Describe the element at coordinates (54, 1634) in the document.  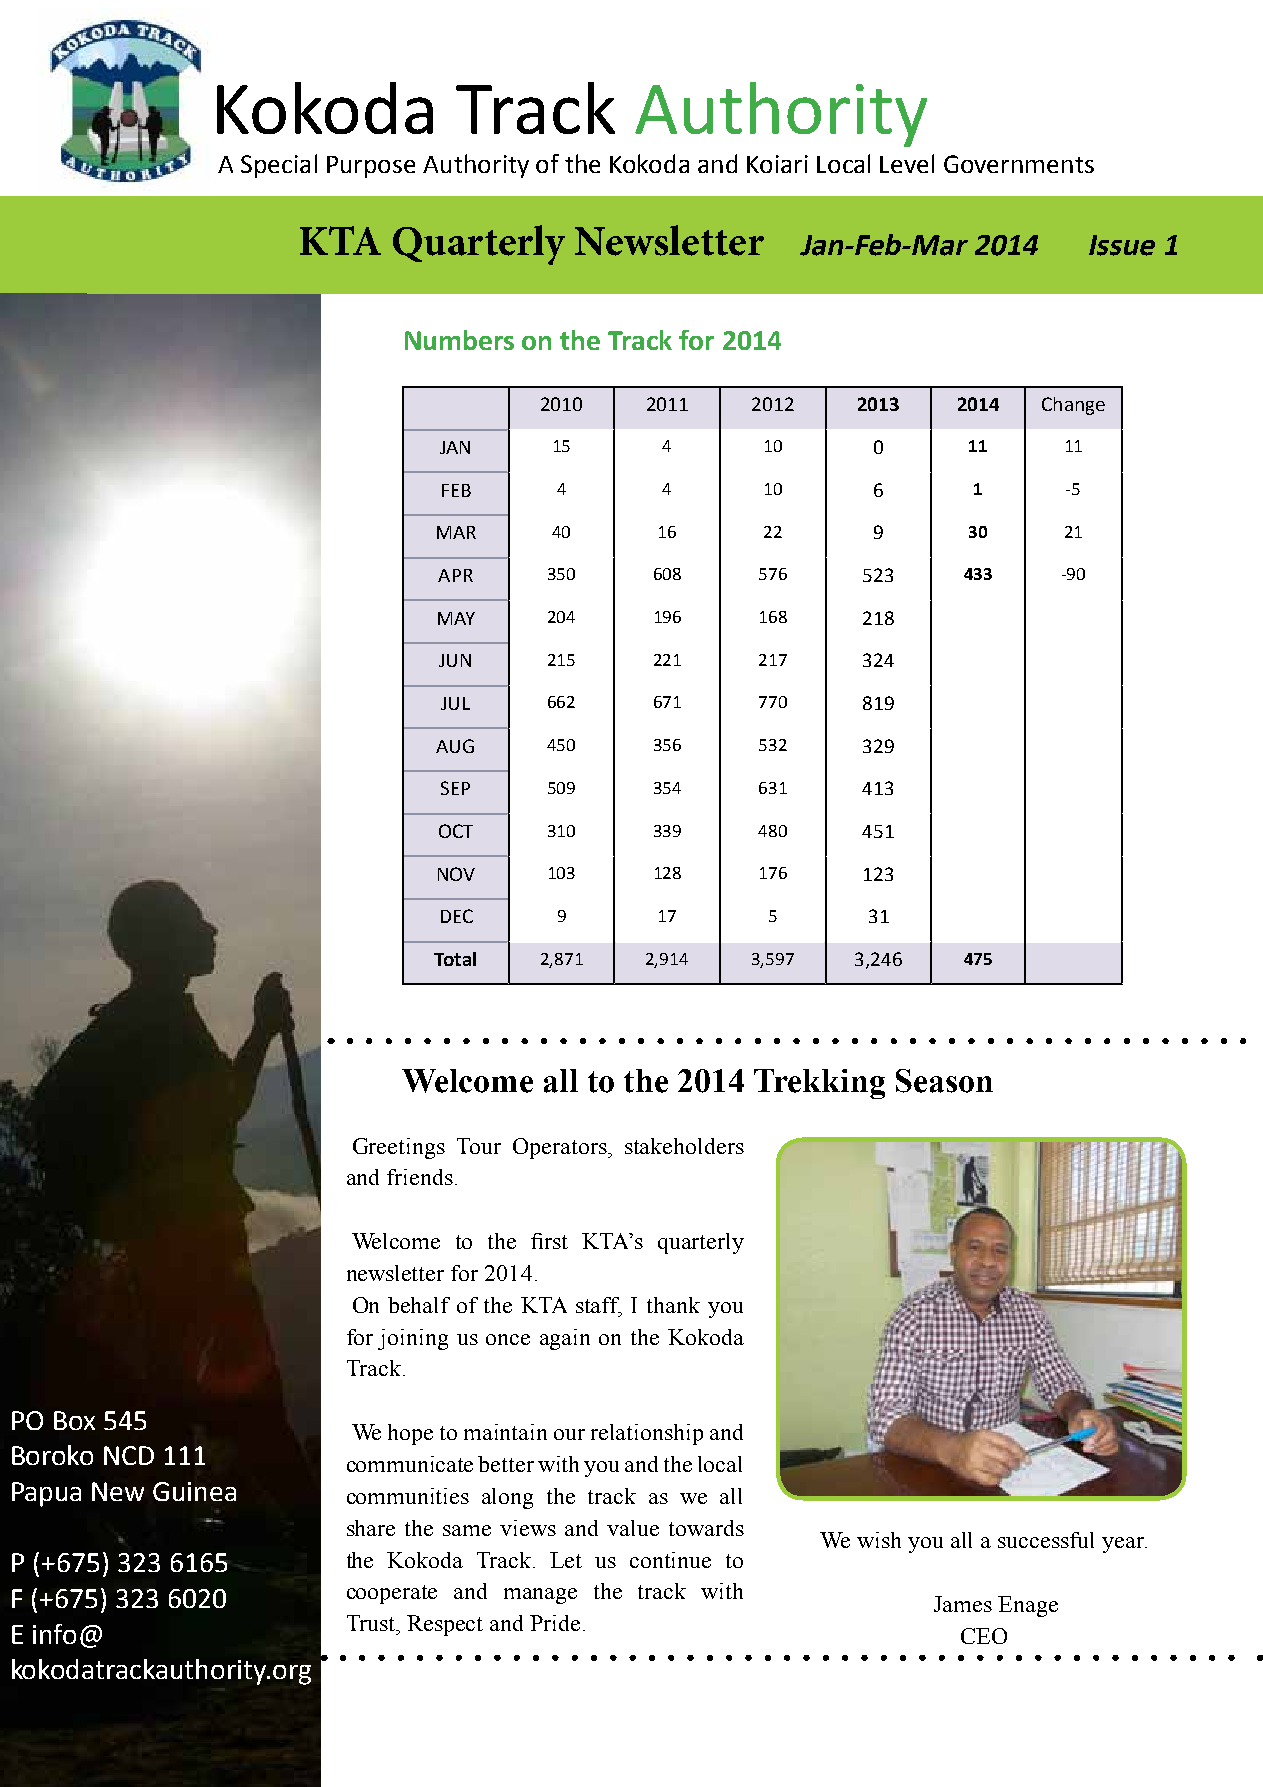
I see `info` at that location.
